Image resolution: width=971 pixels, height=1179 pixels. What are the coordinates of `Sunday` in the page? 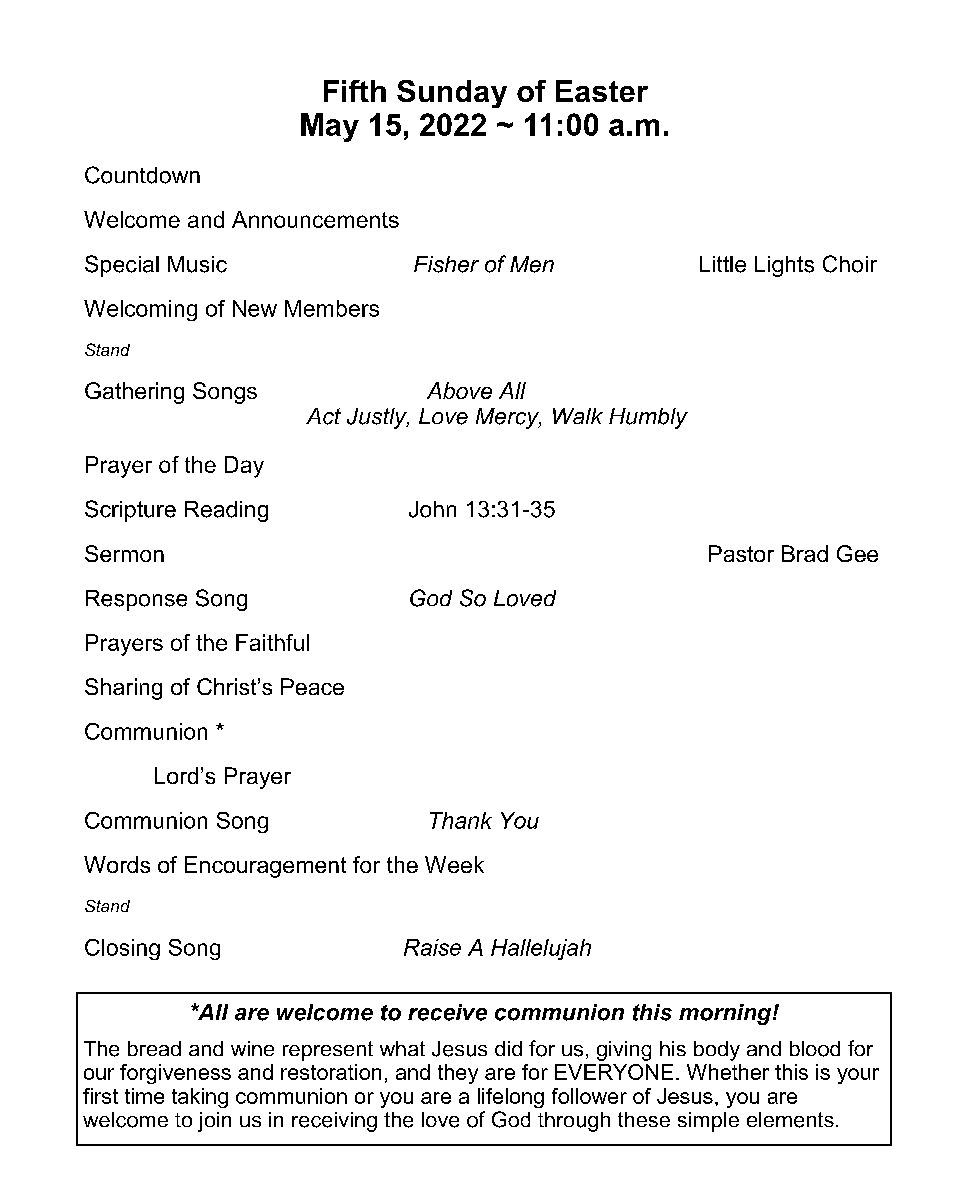 It's located at (452, 94).
